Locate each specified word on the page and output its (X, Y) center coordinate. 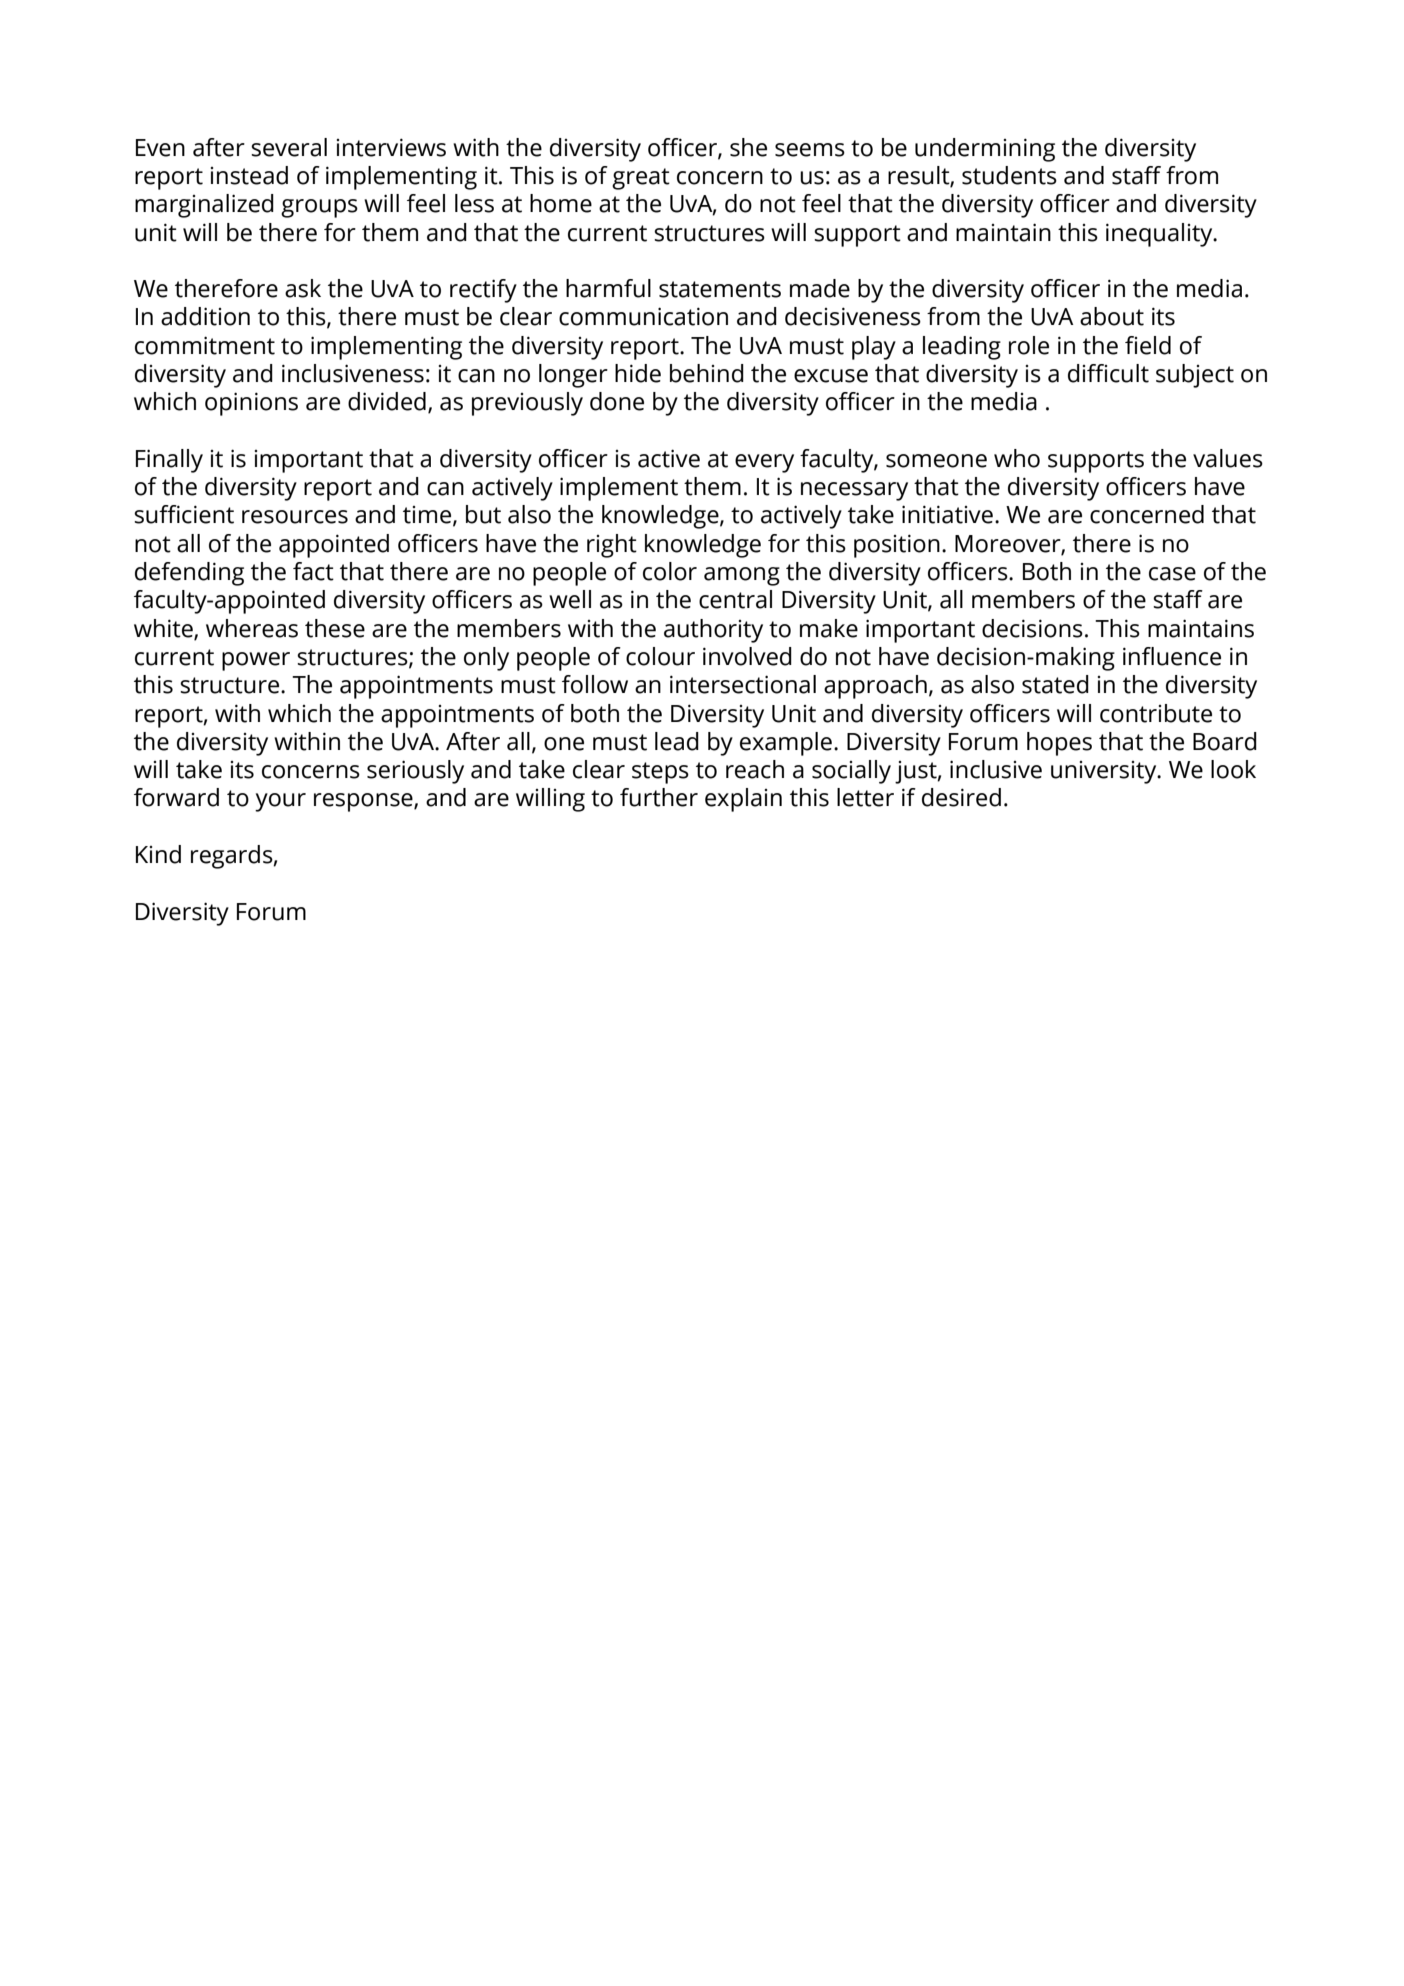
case (1172, 574)
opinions (251, 404)
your (280, 802)
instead (249, 175)
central (735, 599)
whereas (252, 628)
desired (961, 797)
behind (707, 373)
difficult (1108, 373)
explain (743, 800)
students (1009, 175)
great (641, 179)
